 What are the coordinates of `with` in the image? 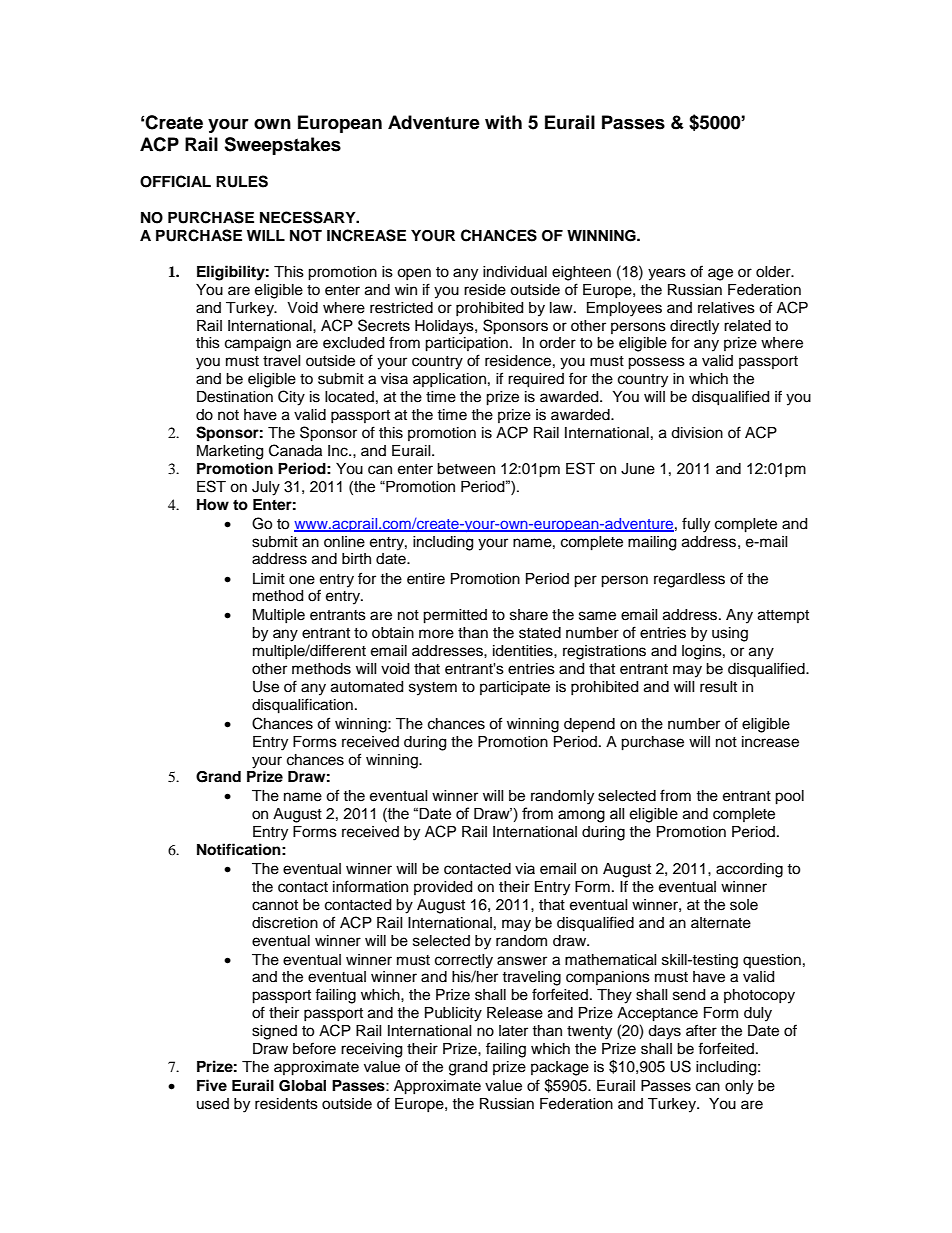 It's located at (503, 122).
